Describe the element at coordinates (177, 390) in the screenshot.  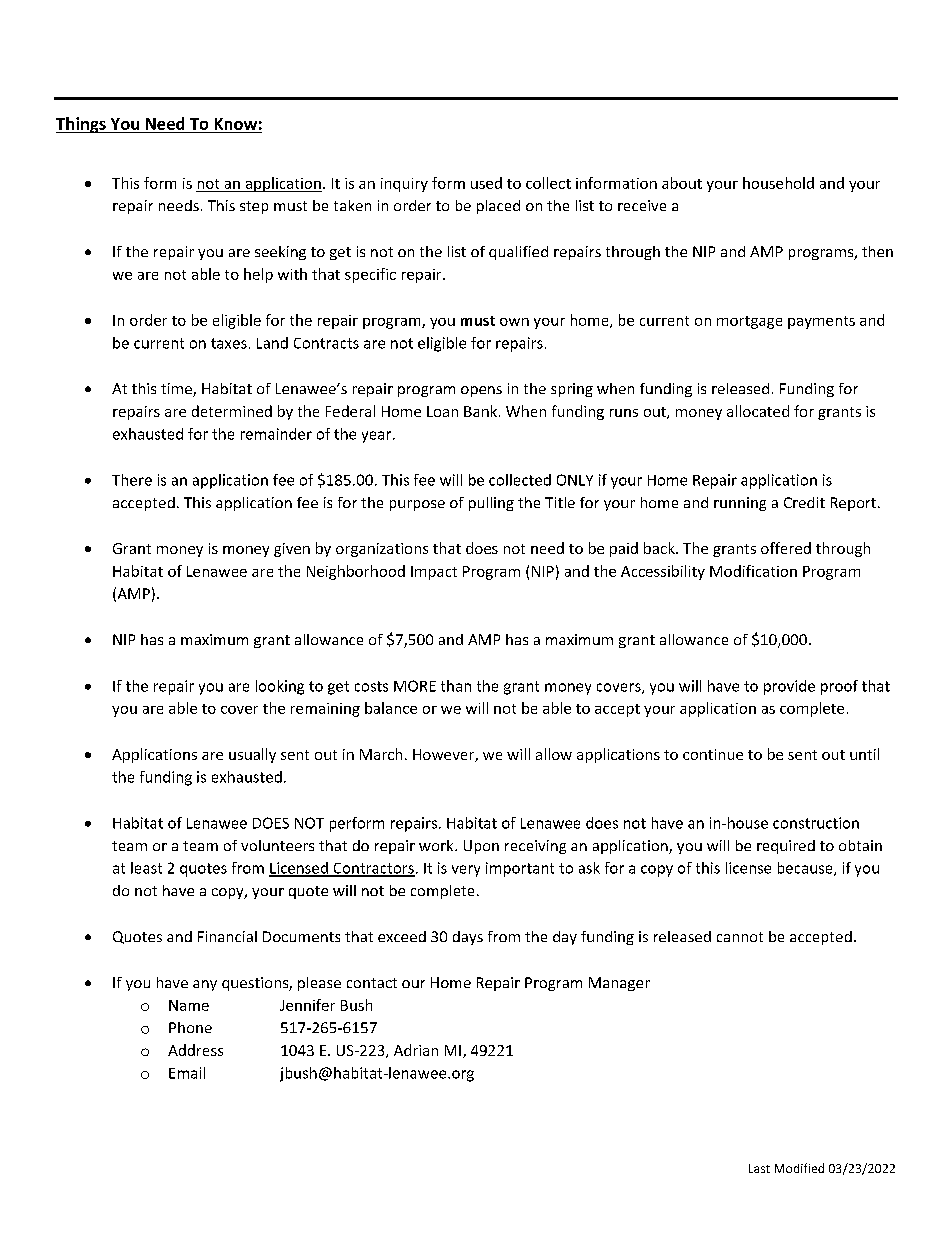
I see `time` at that location.
